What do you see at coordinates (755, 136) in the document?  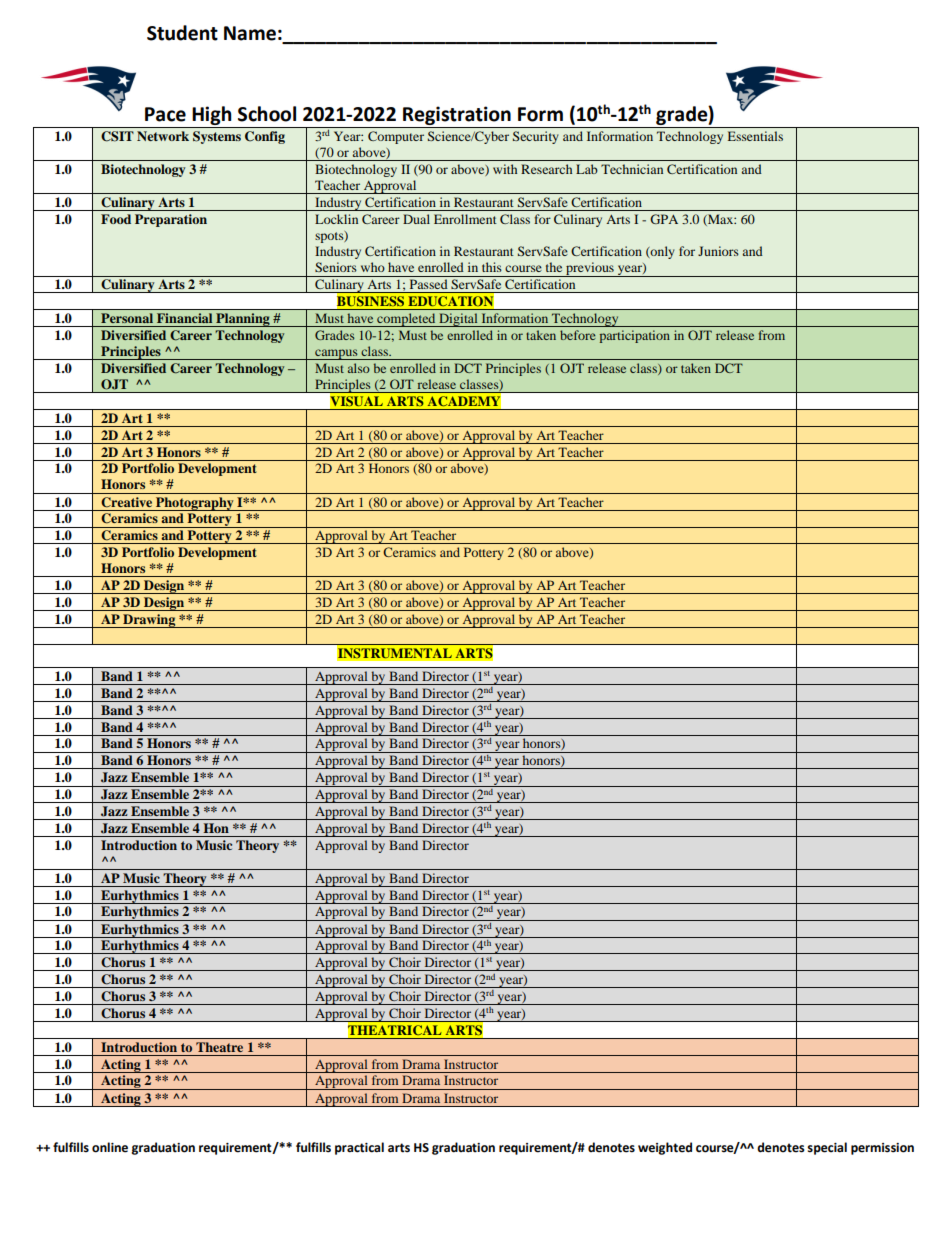 I see `Essentials` at bounding box center [755, 136].
